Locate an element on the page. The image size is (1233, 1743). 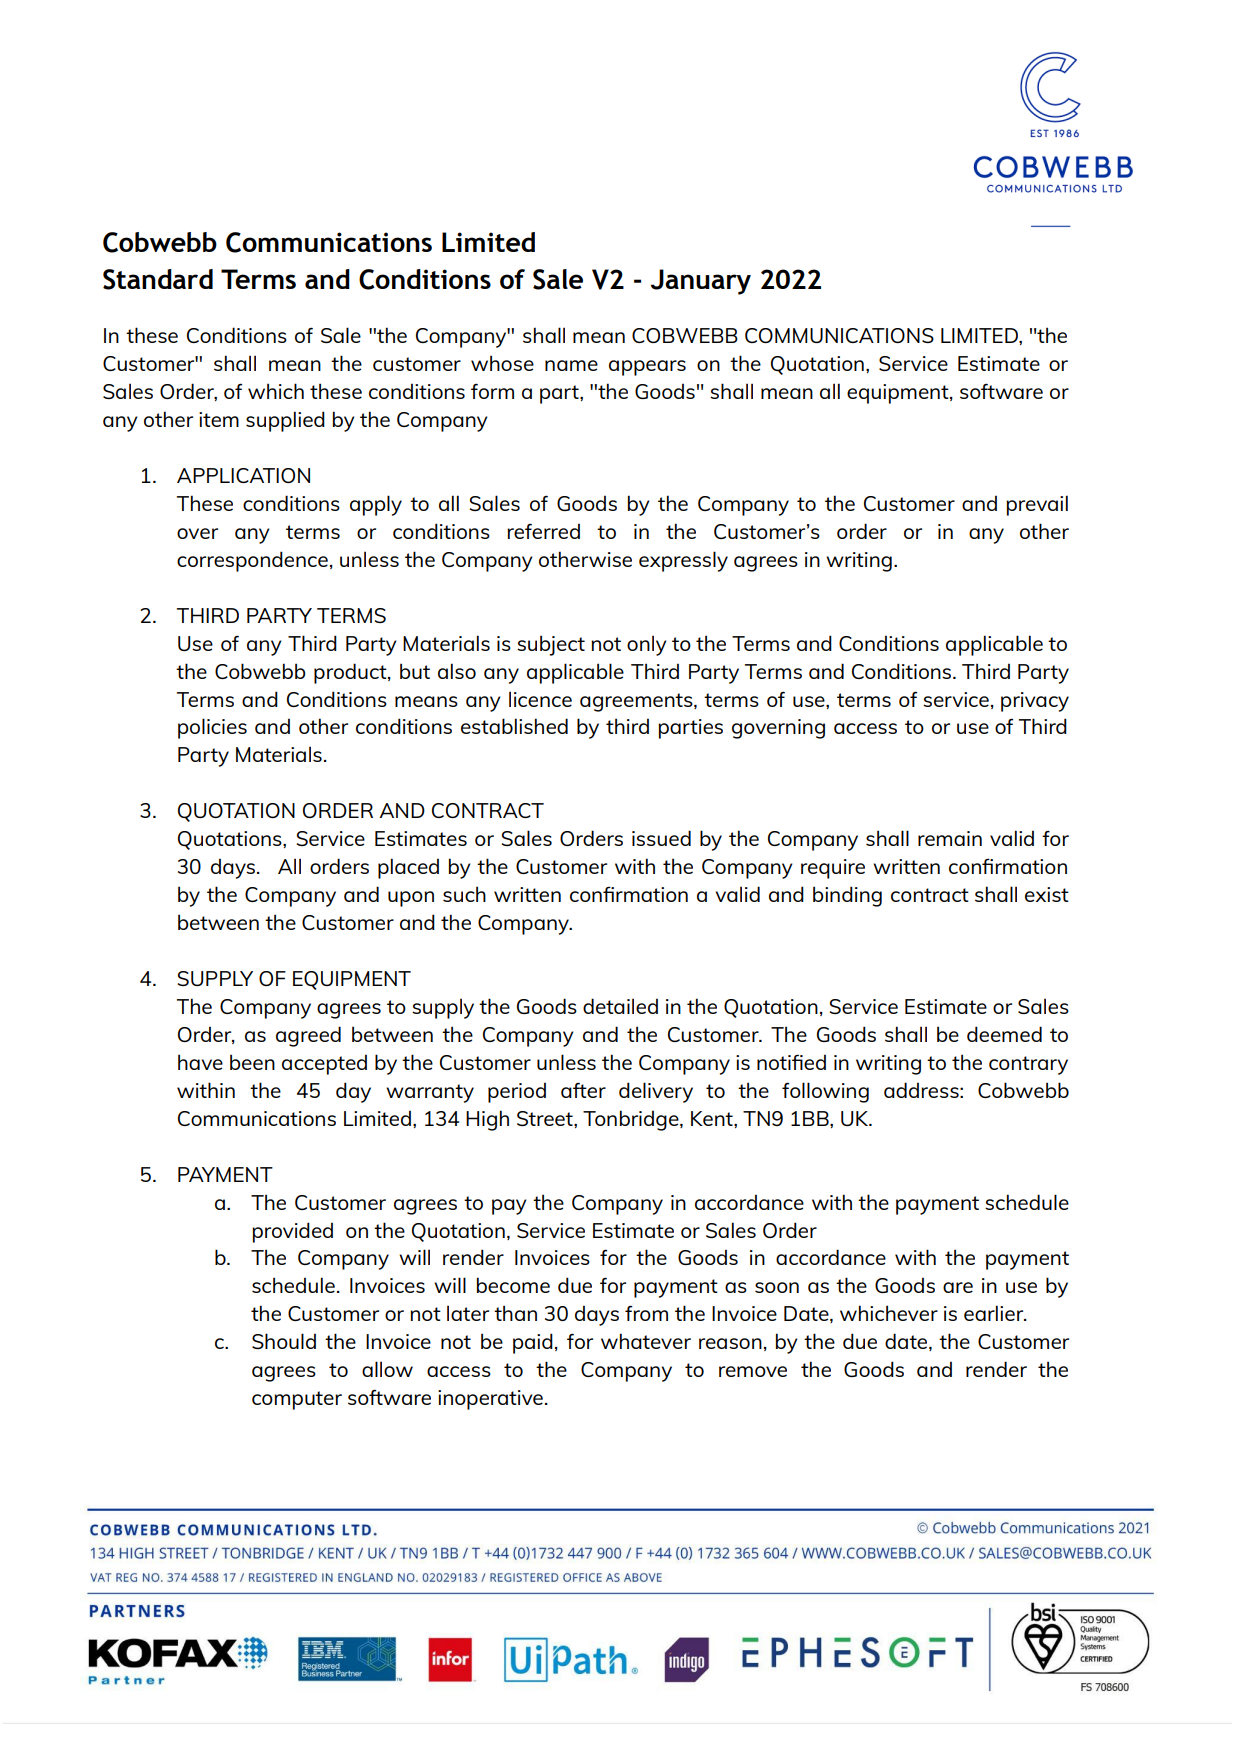
placed is located at coordinates (408, 868).
